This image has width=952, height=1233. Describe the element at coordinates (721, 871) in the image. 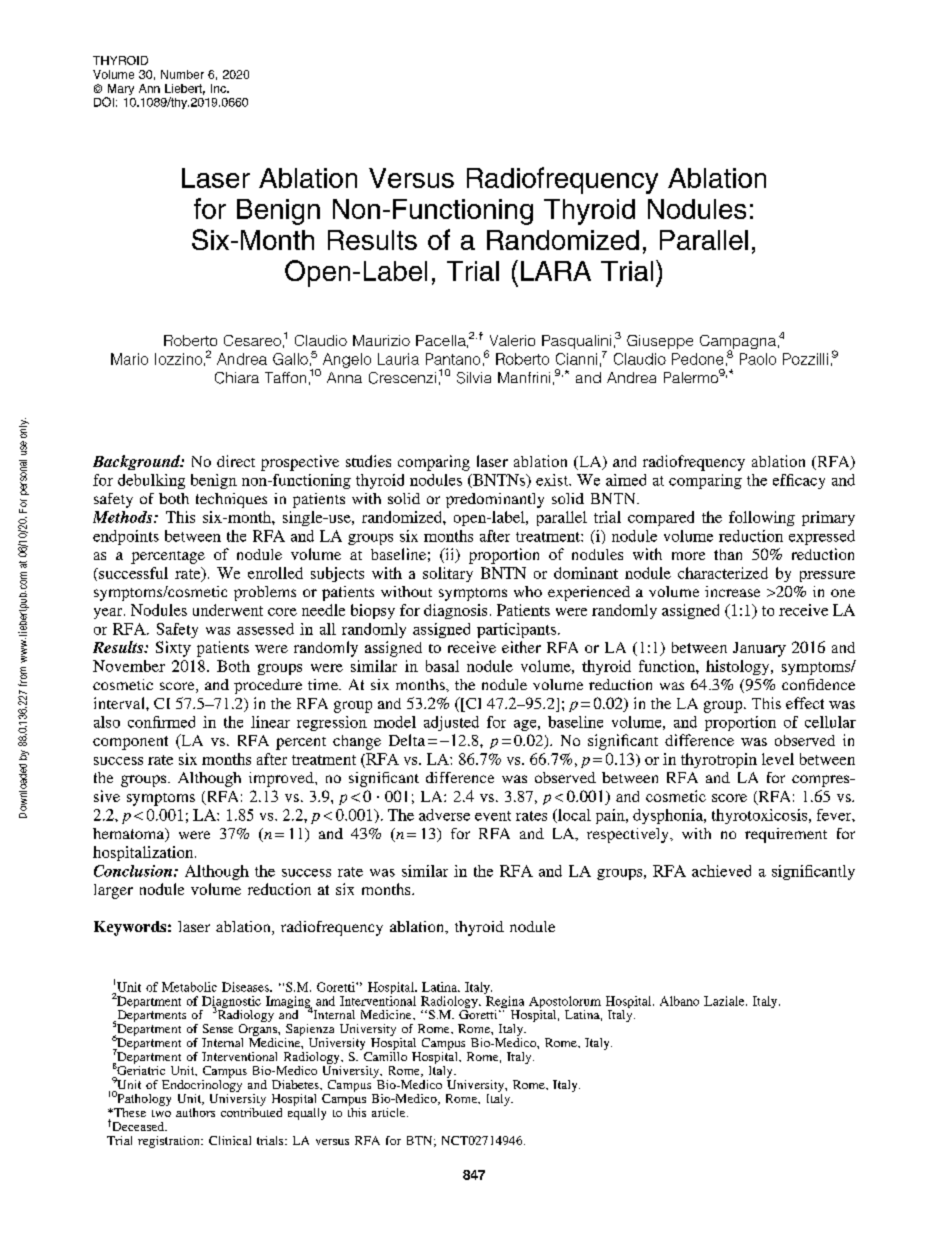

I see `achieved` at that location.
